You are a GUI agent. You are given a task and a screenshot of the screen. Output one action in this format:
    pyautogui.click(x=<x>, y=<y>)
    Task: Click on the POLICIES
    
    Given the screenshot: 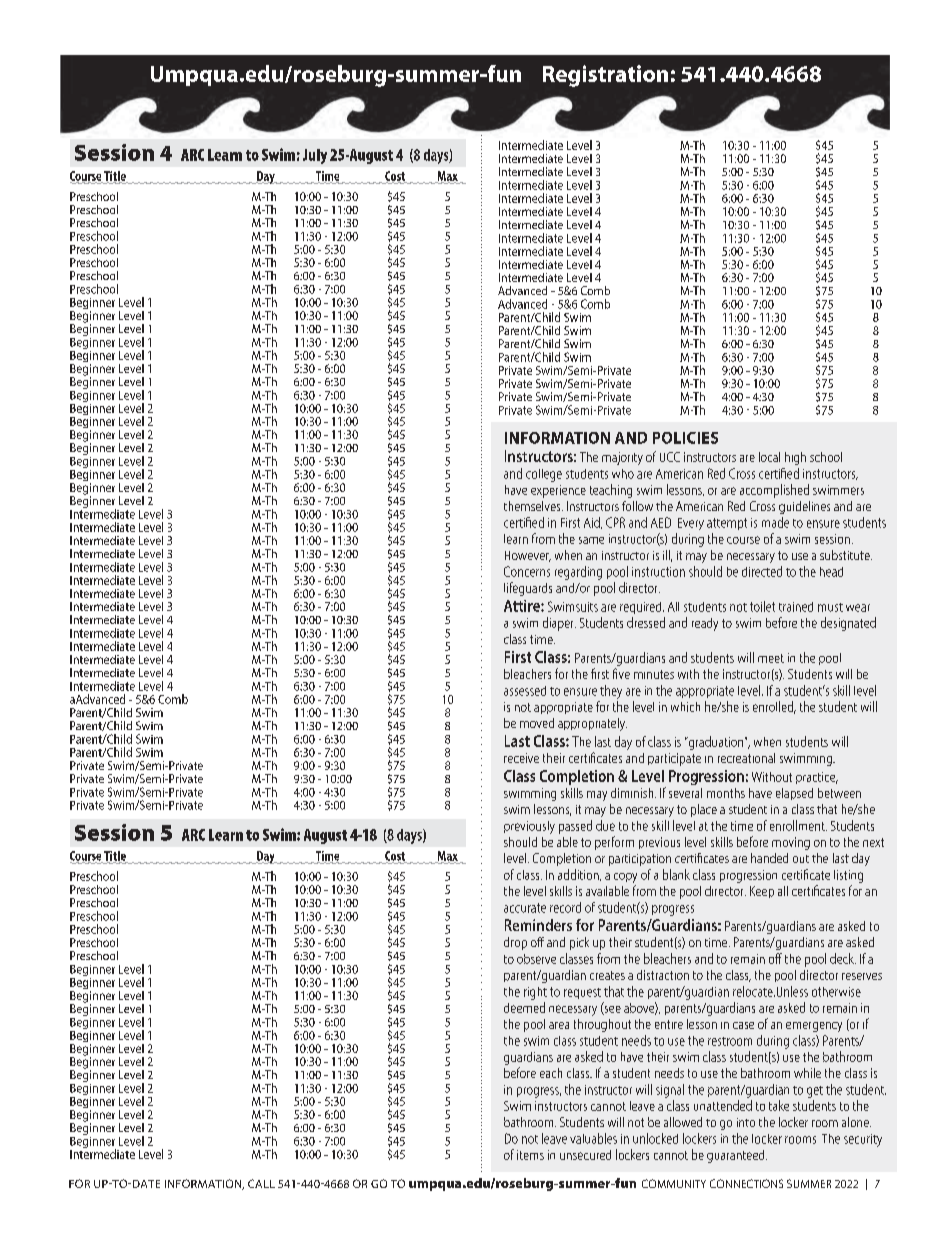 What is the action you would take?
    pyautogui.click(x=685, y=438)
